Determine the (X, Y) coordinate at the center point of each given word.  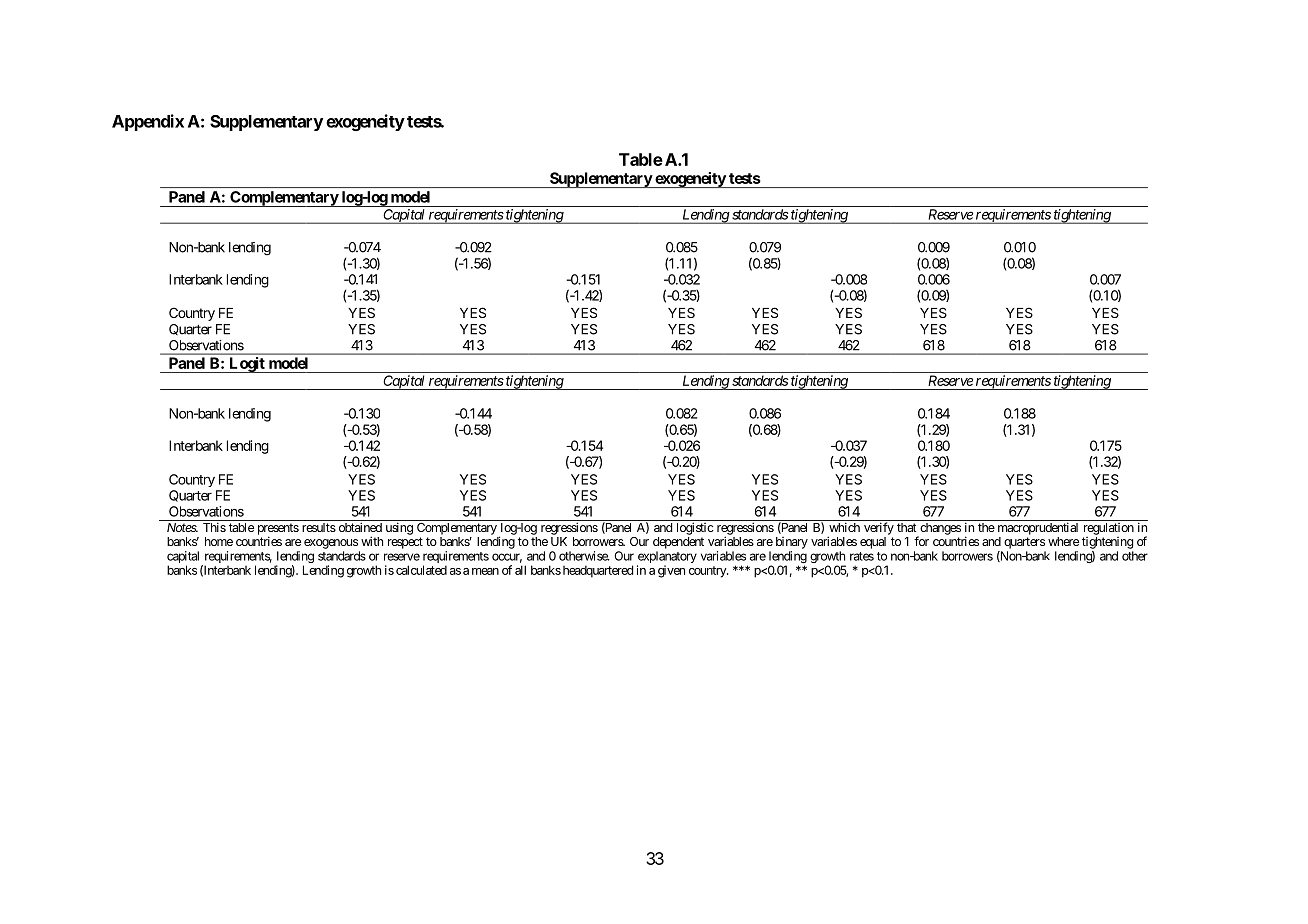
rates (862, 556)
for (921, 541)
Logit (247, 365)
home (219, 541)
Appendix (148, 122)
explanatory (667, 558)
